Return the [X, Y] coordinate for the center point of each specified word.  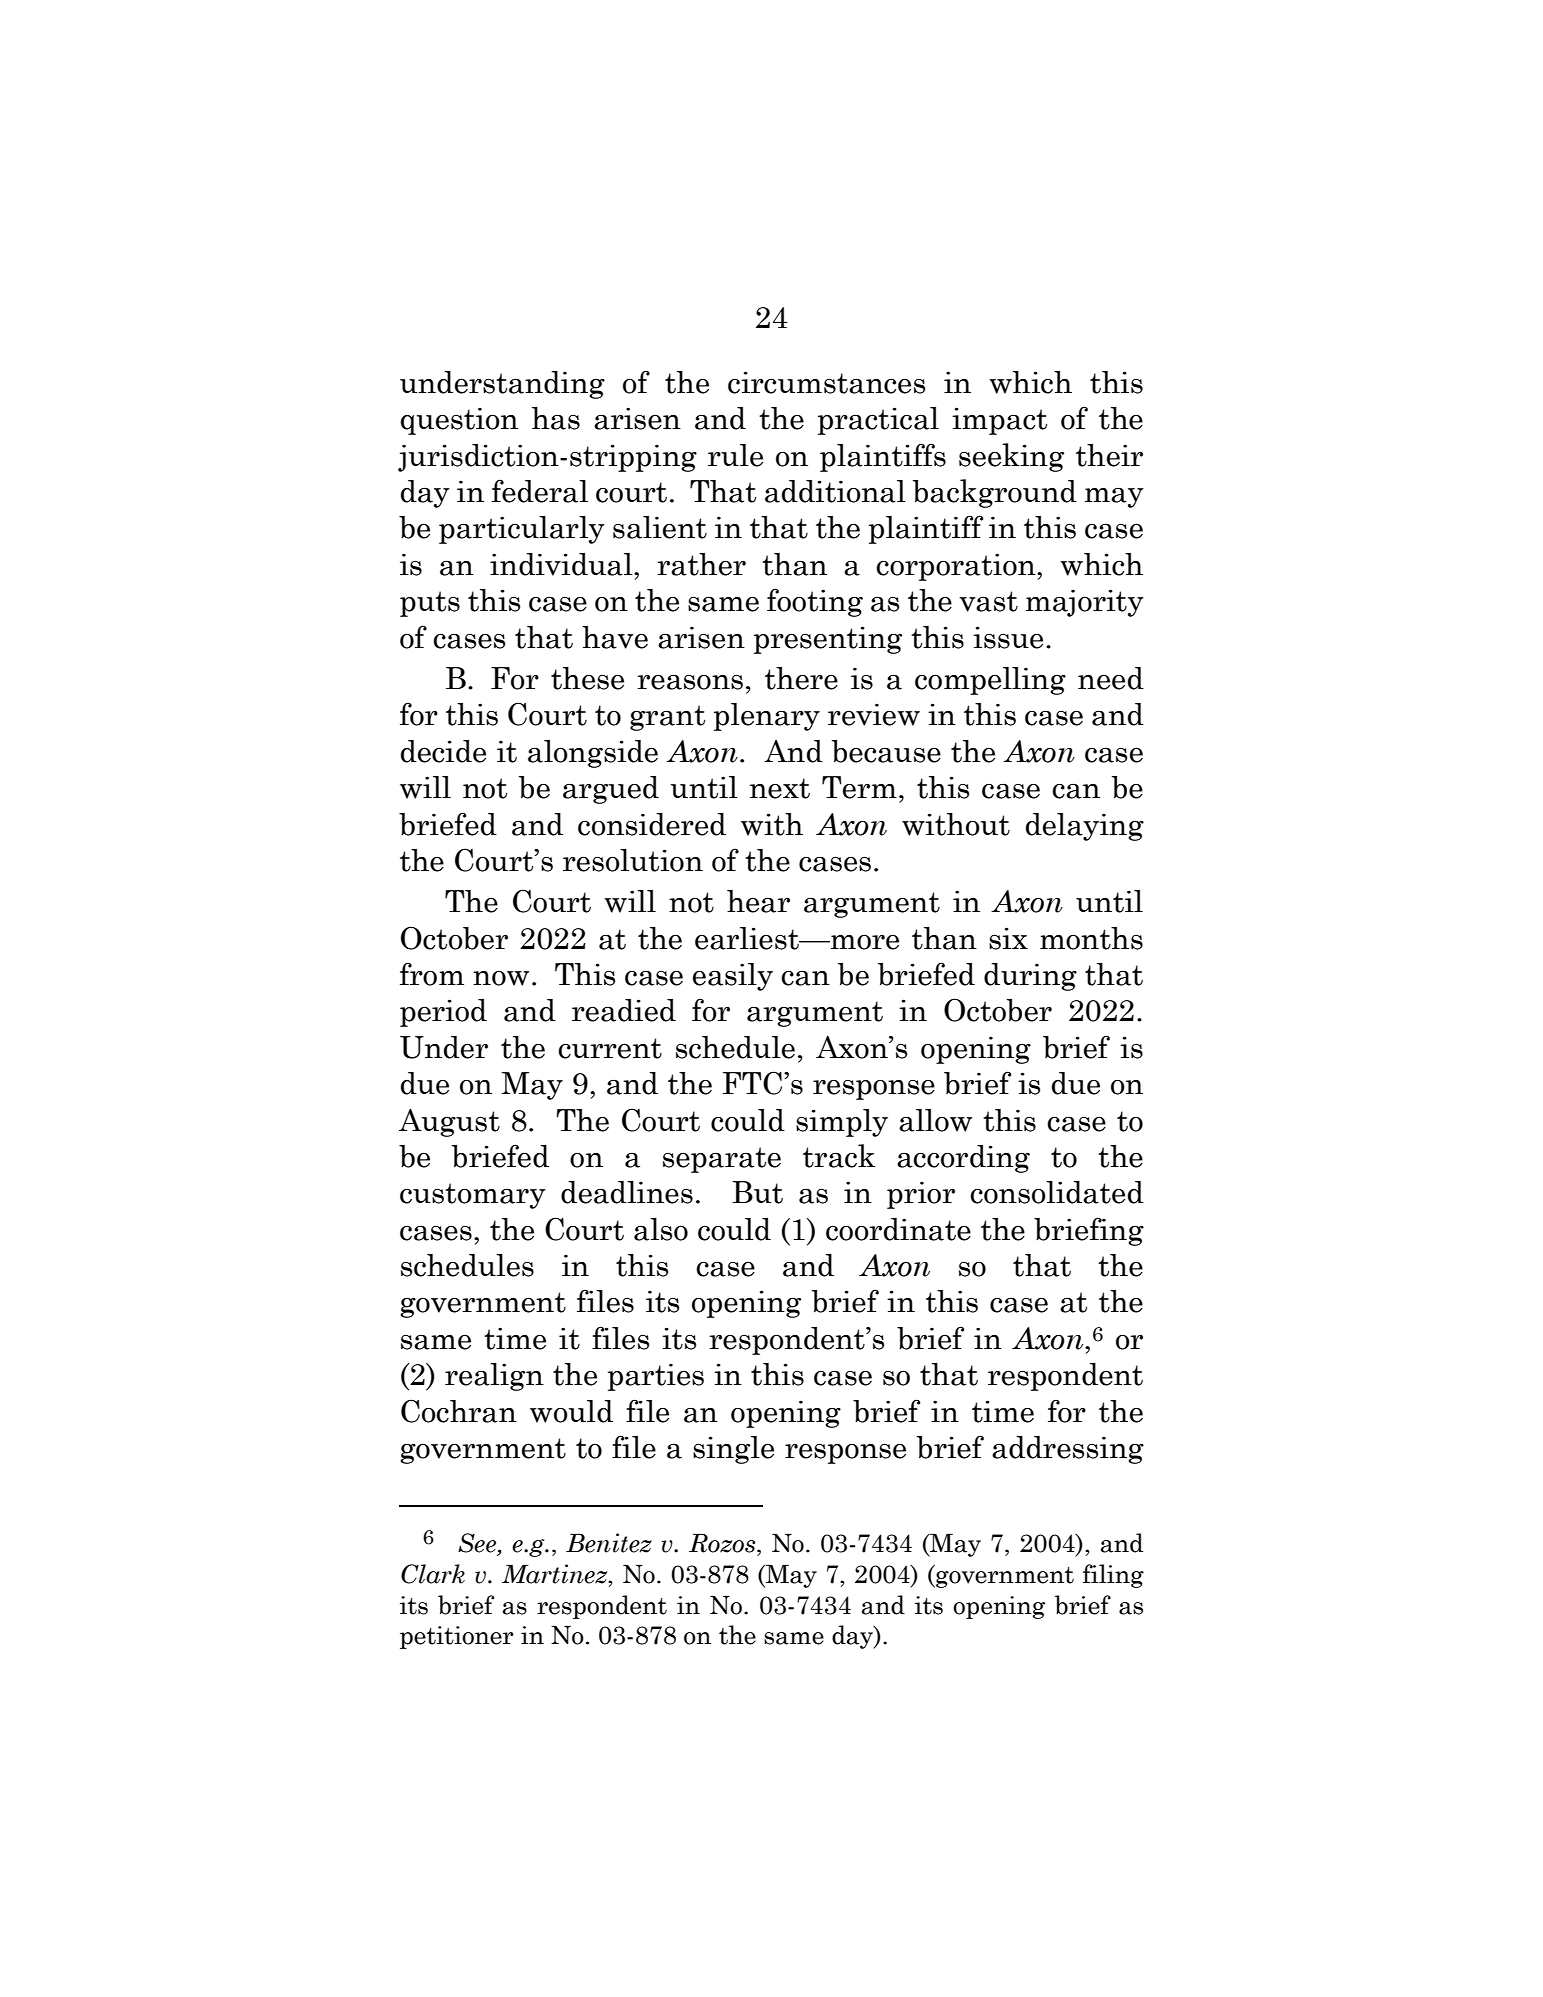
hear [758, 901]
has [556, 418]
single [733, 1450]
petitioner [457, 1637]
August [449, 1123]
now [501, 978]
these [587, 678]
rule [735, 455]
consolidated [1057, 1192]
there [801, 678]
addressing [1068, 1450]
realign [494, 1377]
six [1008, 938]
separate [722, 1160]
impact [999, 421]
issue [1008, 637]
